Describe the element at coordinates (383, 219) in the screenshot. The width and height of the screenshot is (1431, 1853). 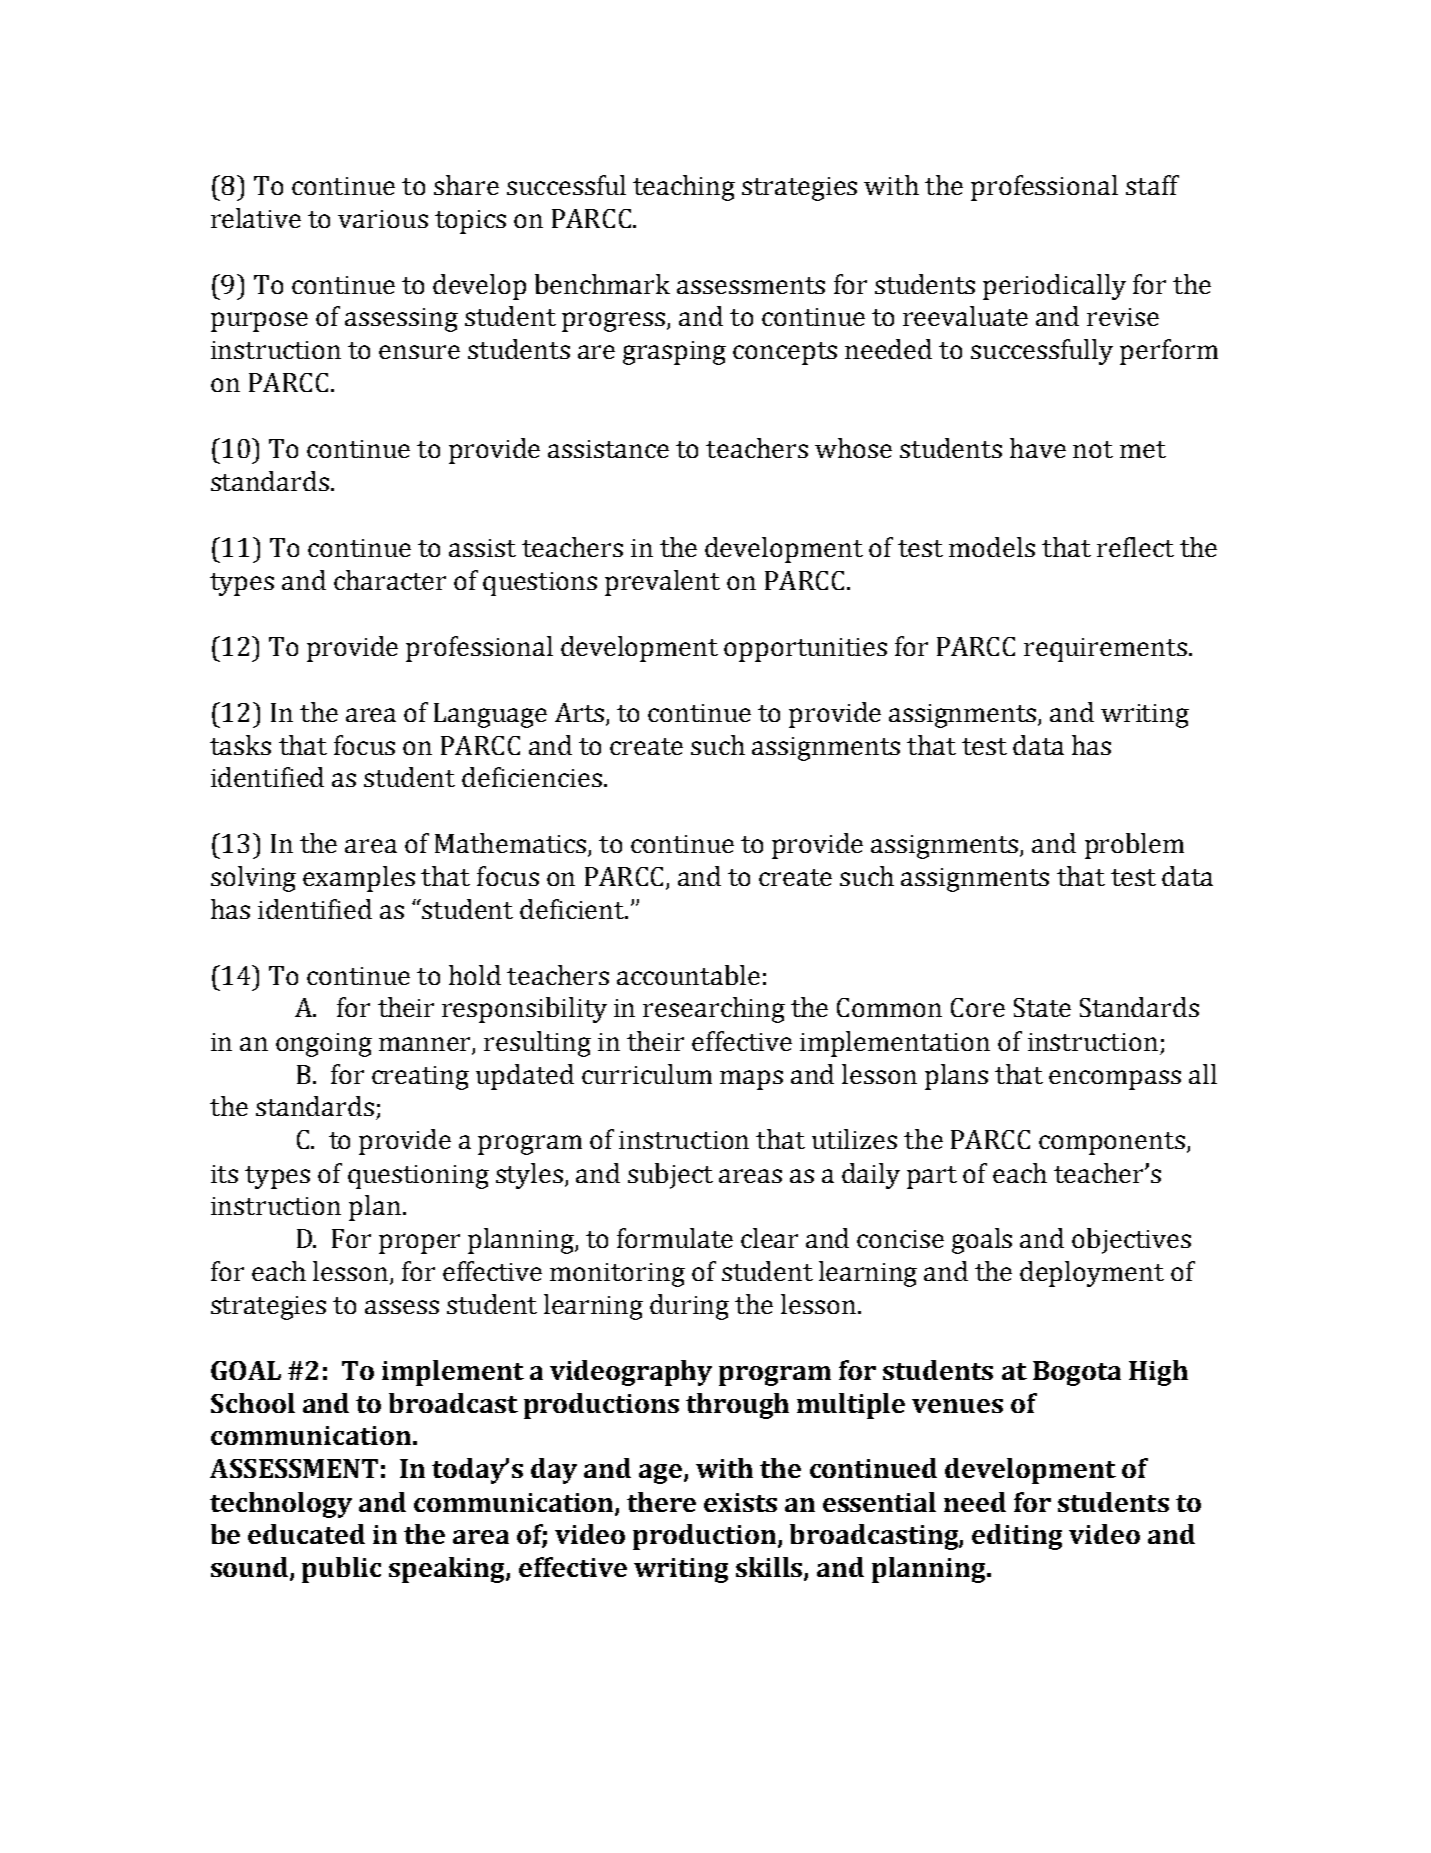
I see `various` at that location.
